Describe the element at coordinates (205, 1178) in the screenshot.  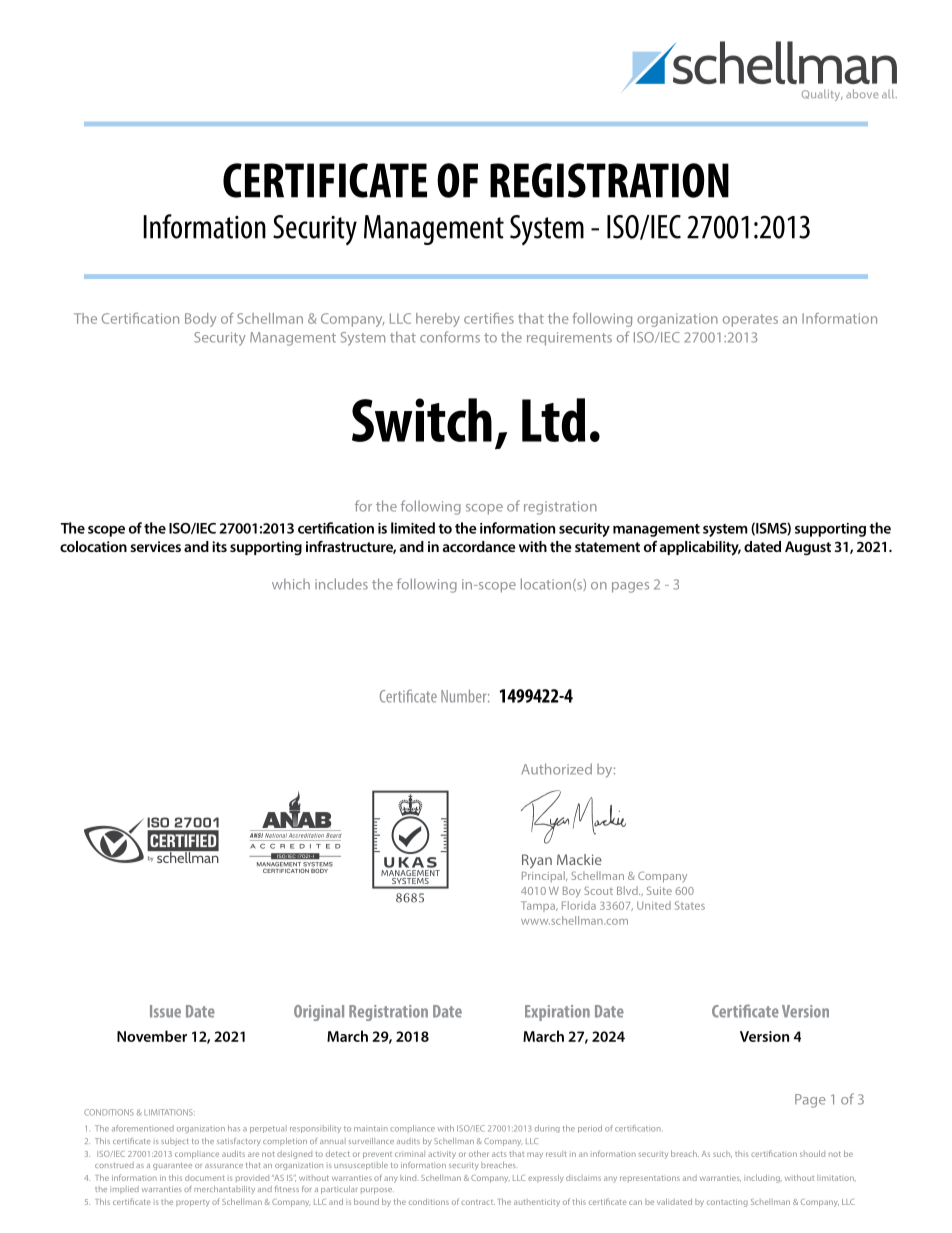
I see `document` at that location.
